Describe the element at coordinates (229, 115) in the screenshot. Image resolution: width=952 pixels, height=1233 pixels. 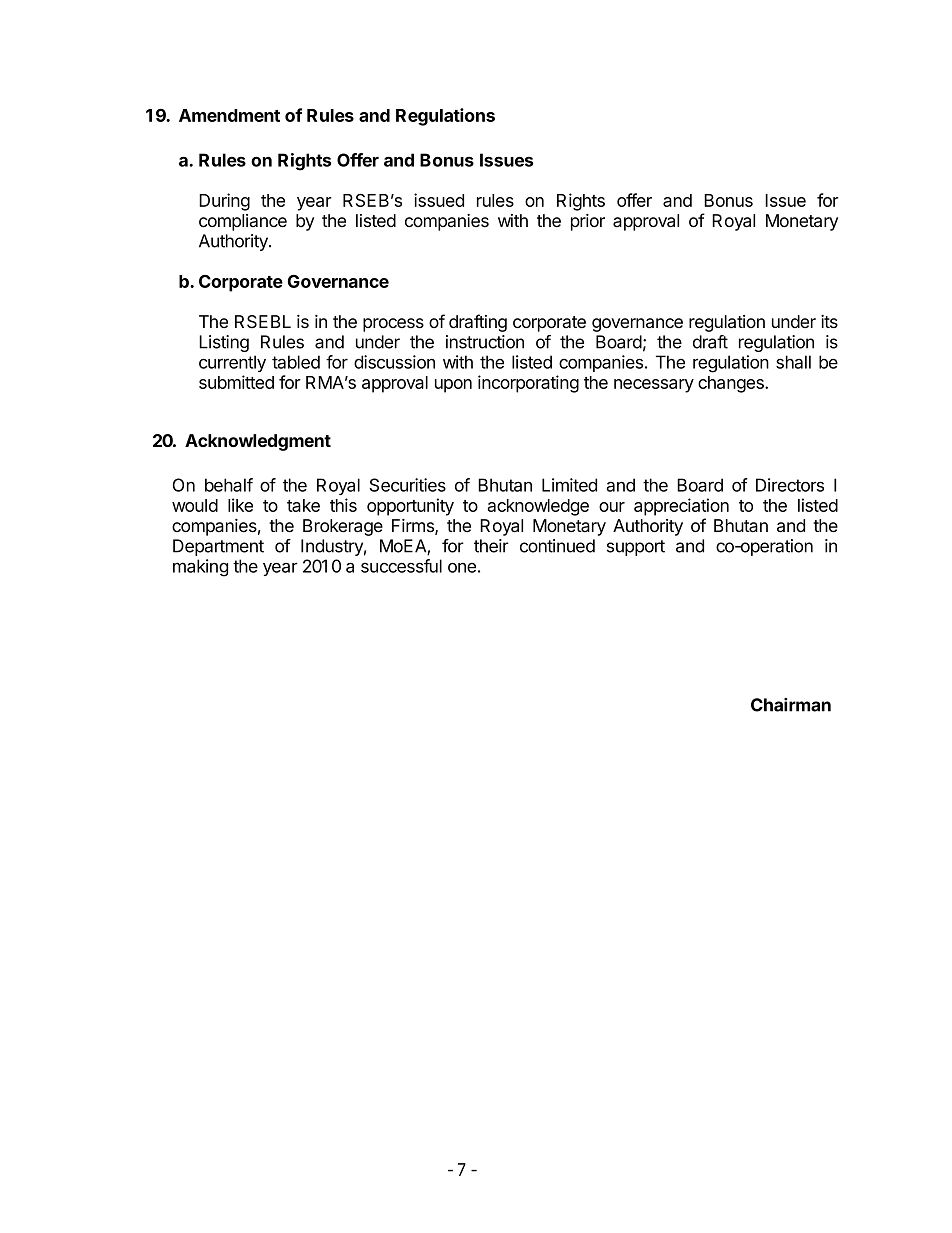
I see `Amendment` at that location.
